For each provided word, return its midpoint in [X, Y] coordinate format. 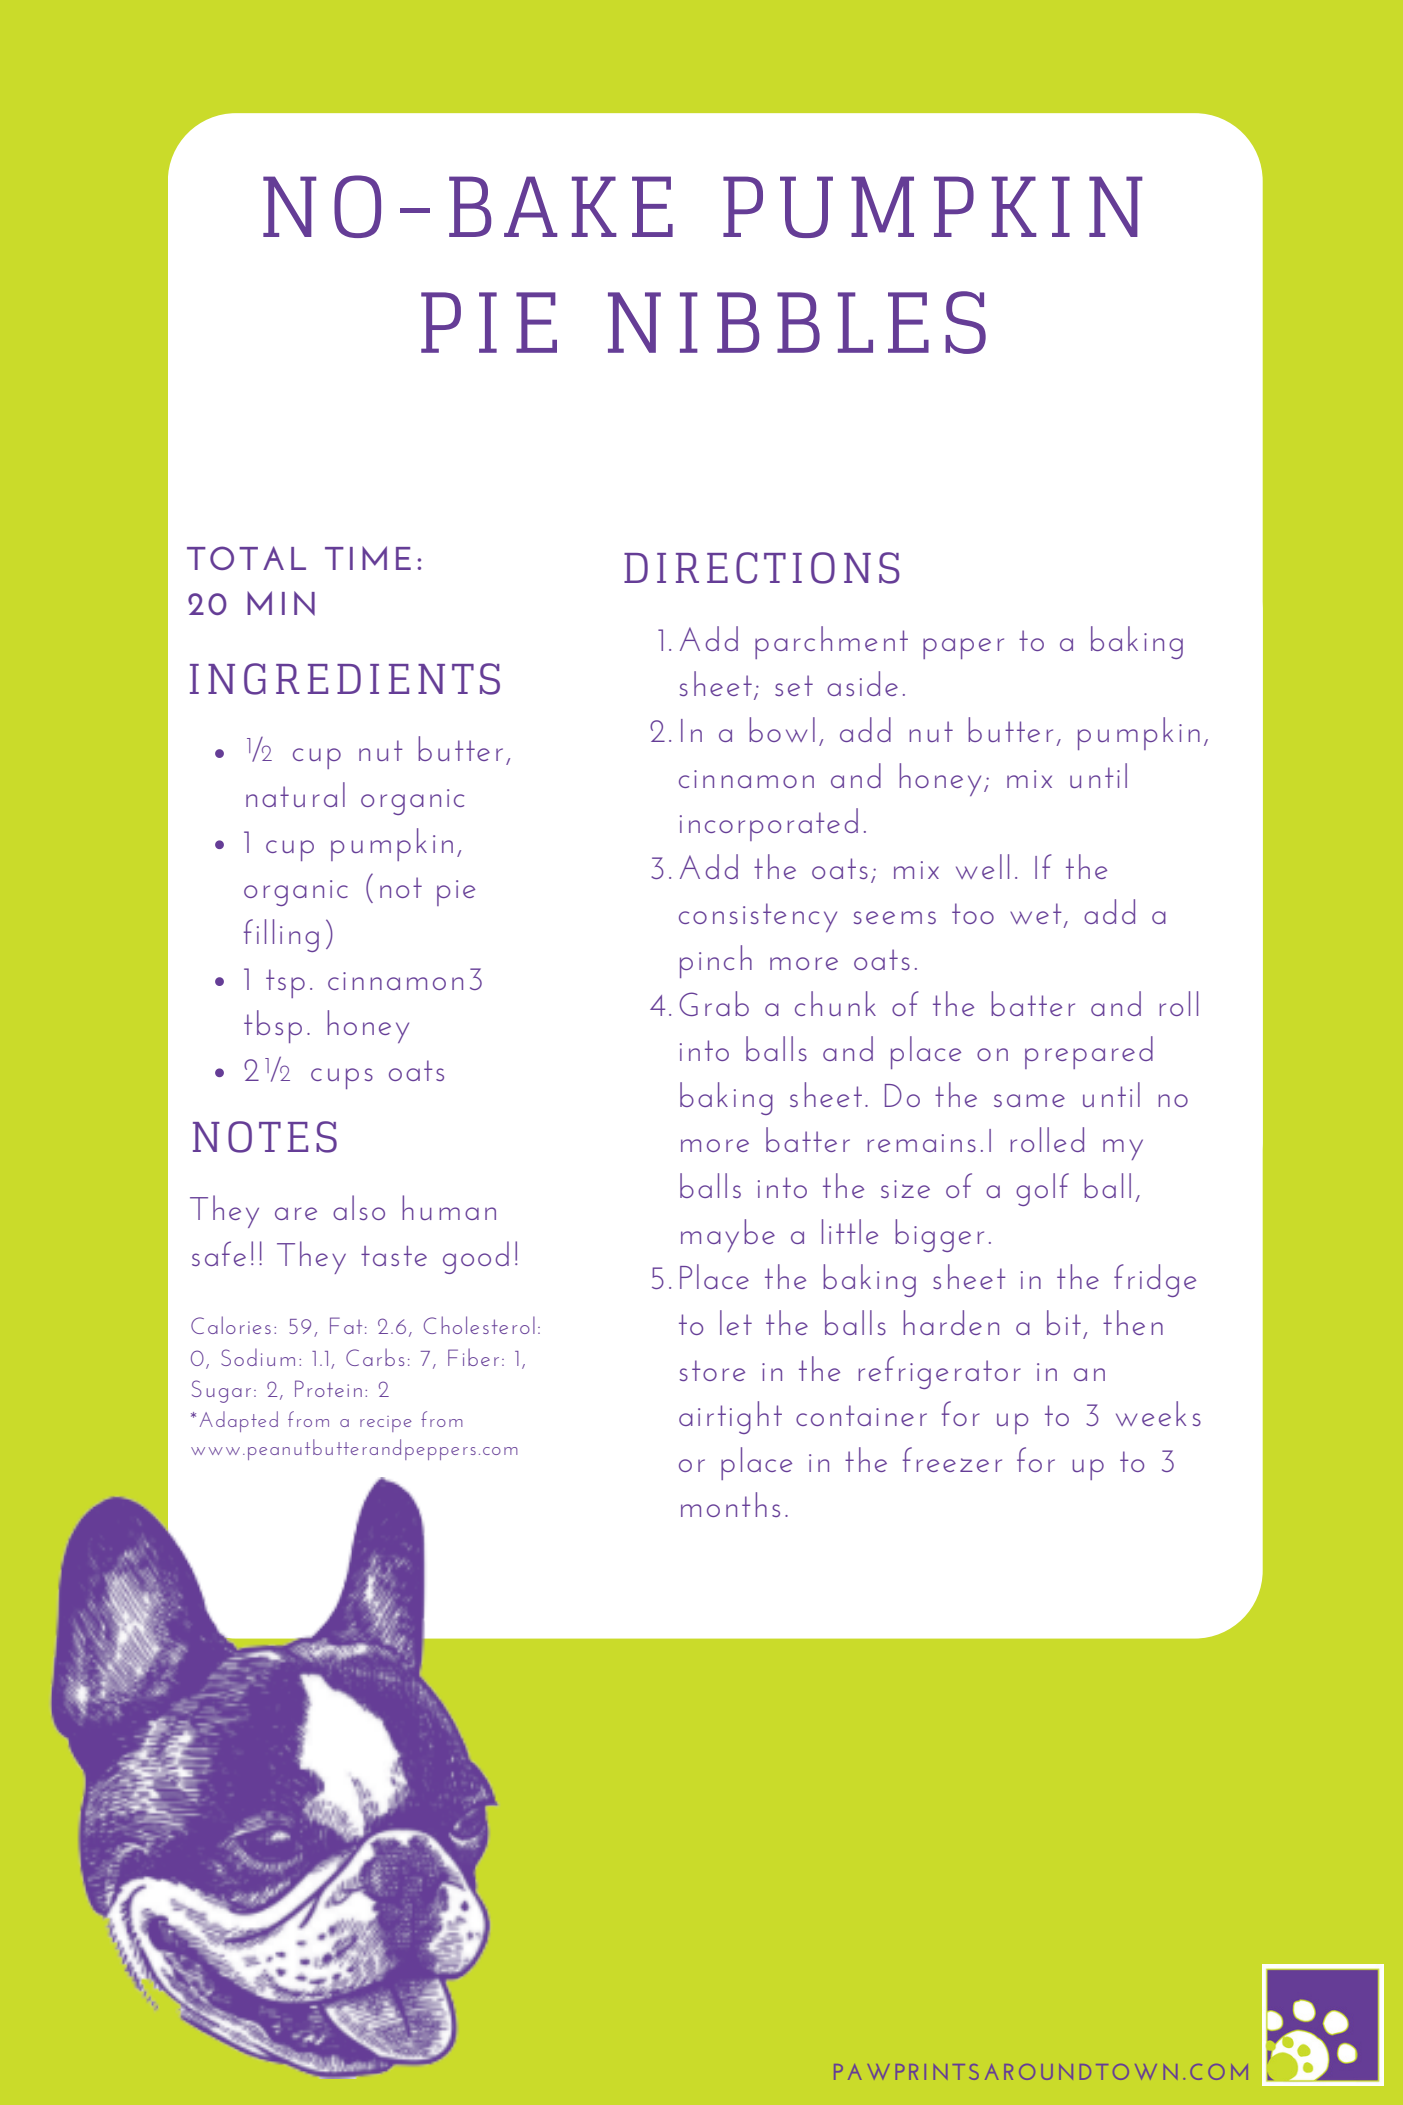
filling [281, 935]
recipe [386, 1424]
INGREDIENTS [345, 679]
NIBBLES [797, 322]
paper [963, 648]
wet [1037, 915]
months [730, 1504]
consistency [758, 917]
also [359, 1207]
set [794, 685]
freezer [952, 1459]
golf [1042, 1189]
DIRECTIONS [762, 568]
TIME [368, 558]
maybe [728, 1235]
